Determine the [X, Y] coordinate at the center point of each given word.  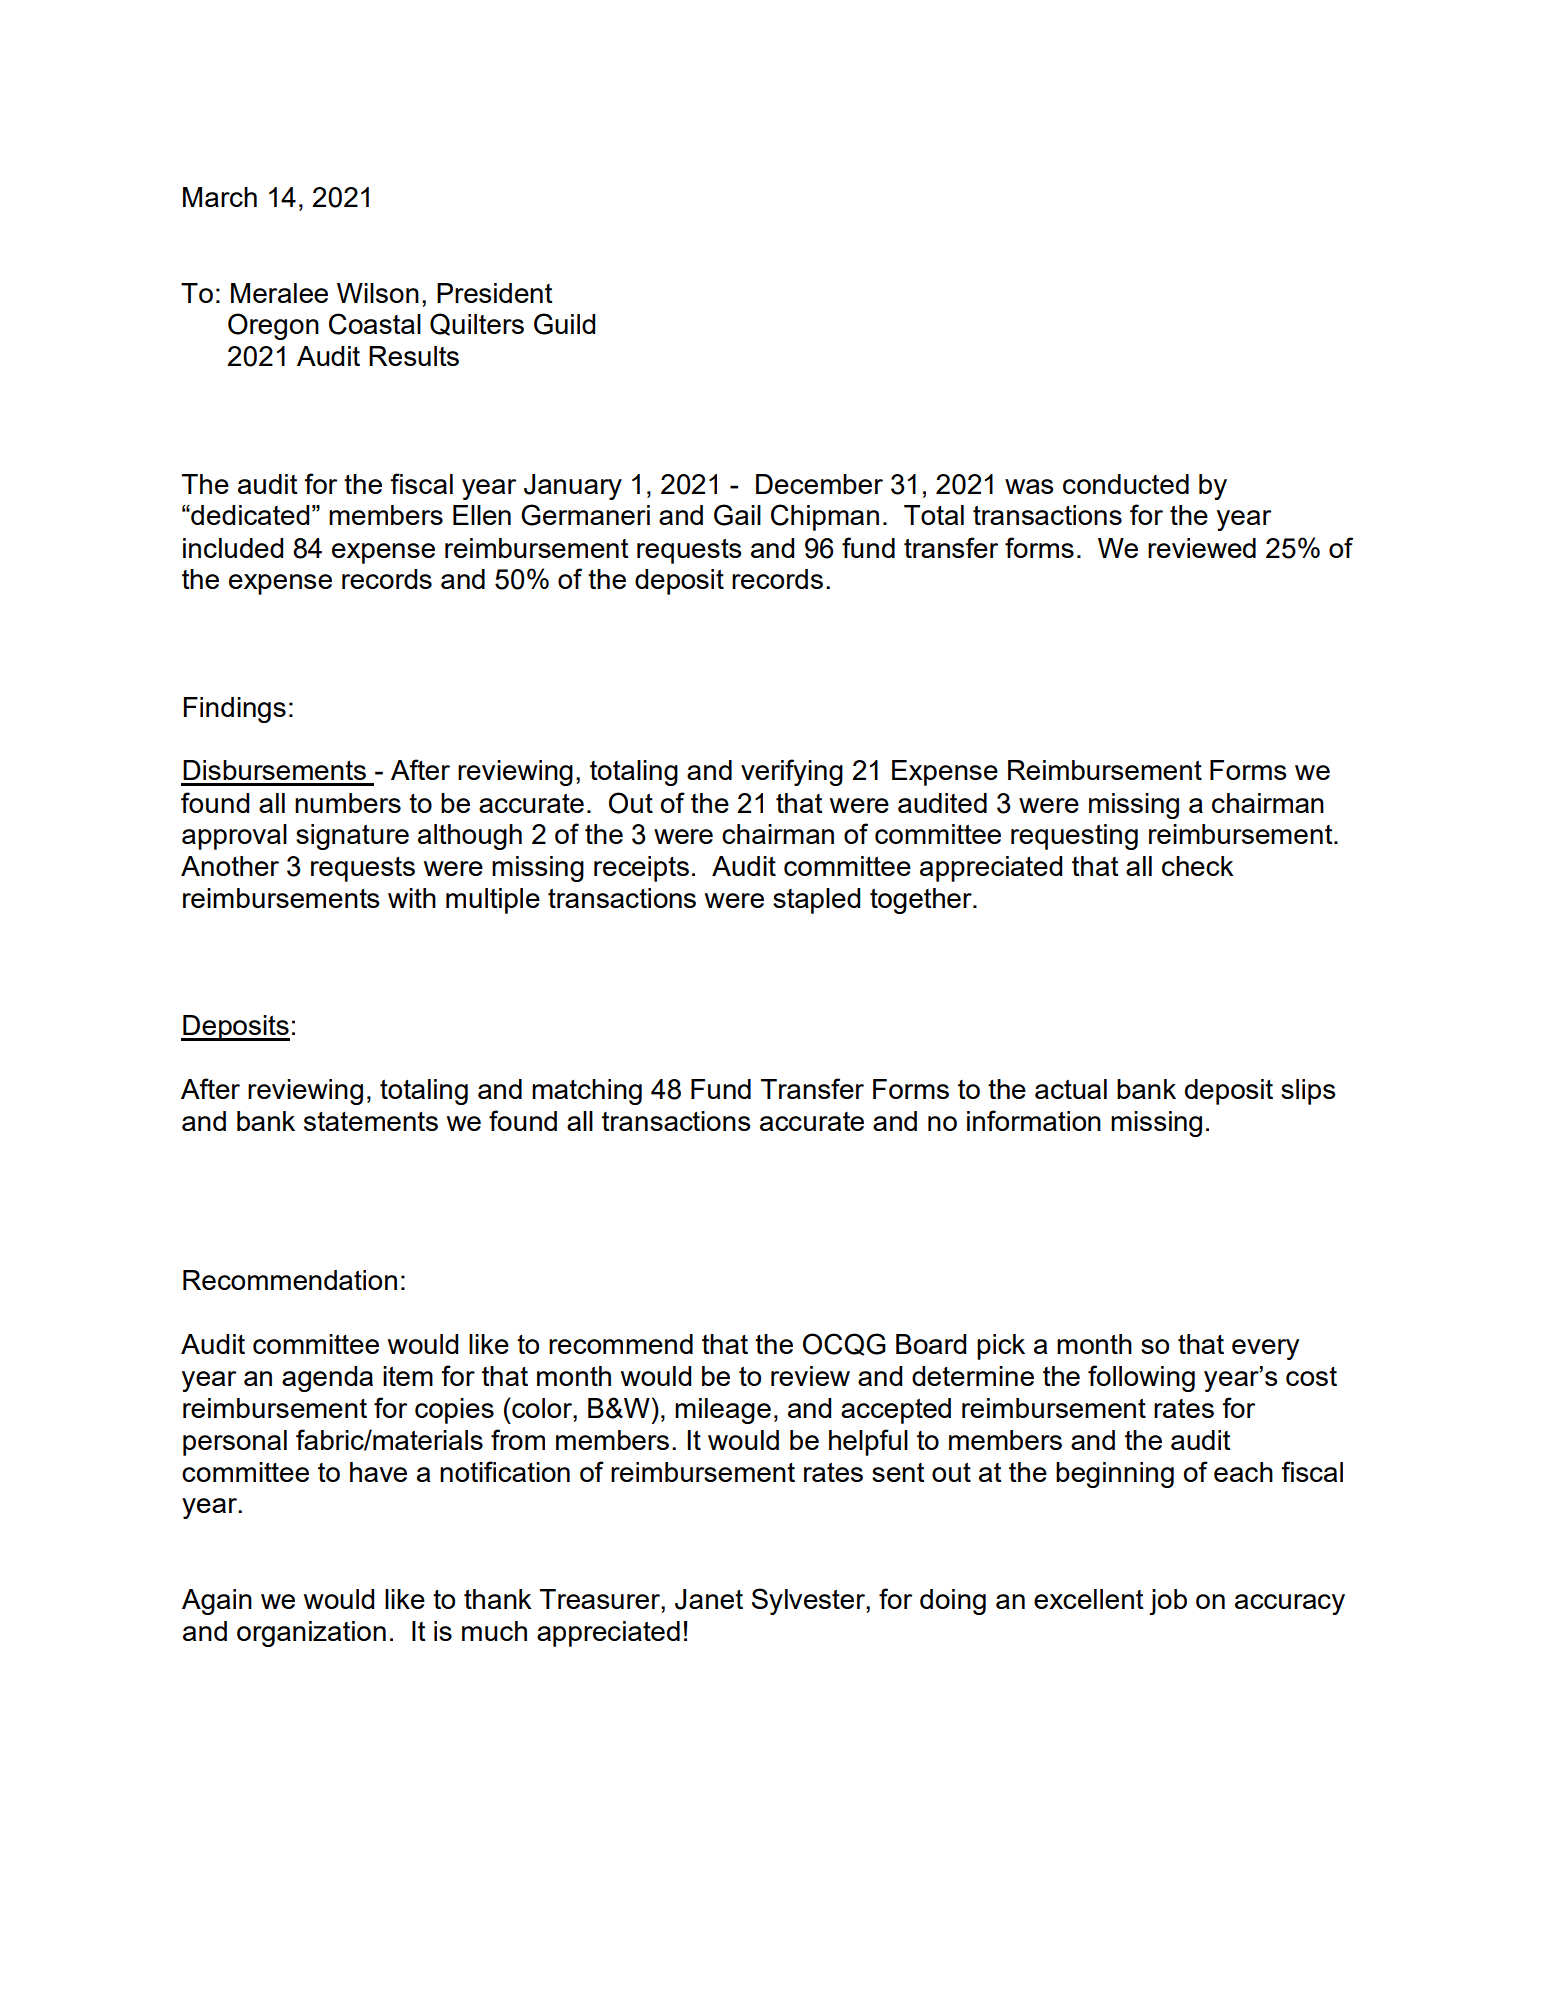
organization [311, 1634]
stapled [816, 901]
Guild [564, 324]
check [1198, 866]
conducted [1126, 484]
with [412, 898]
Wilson [378, 293]
